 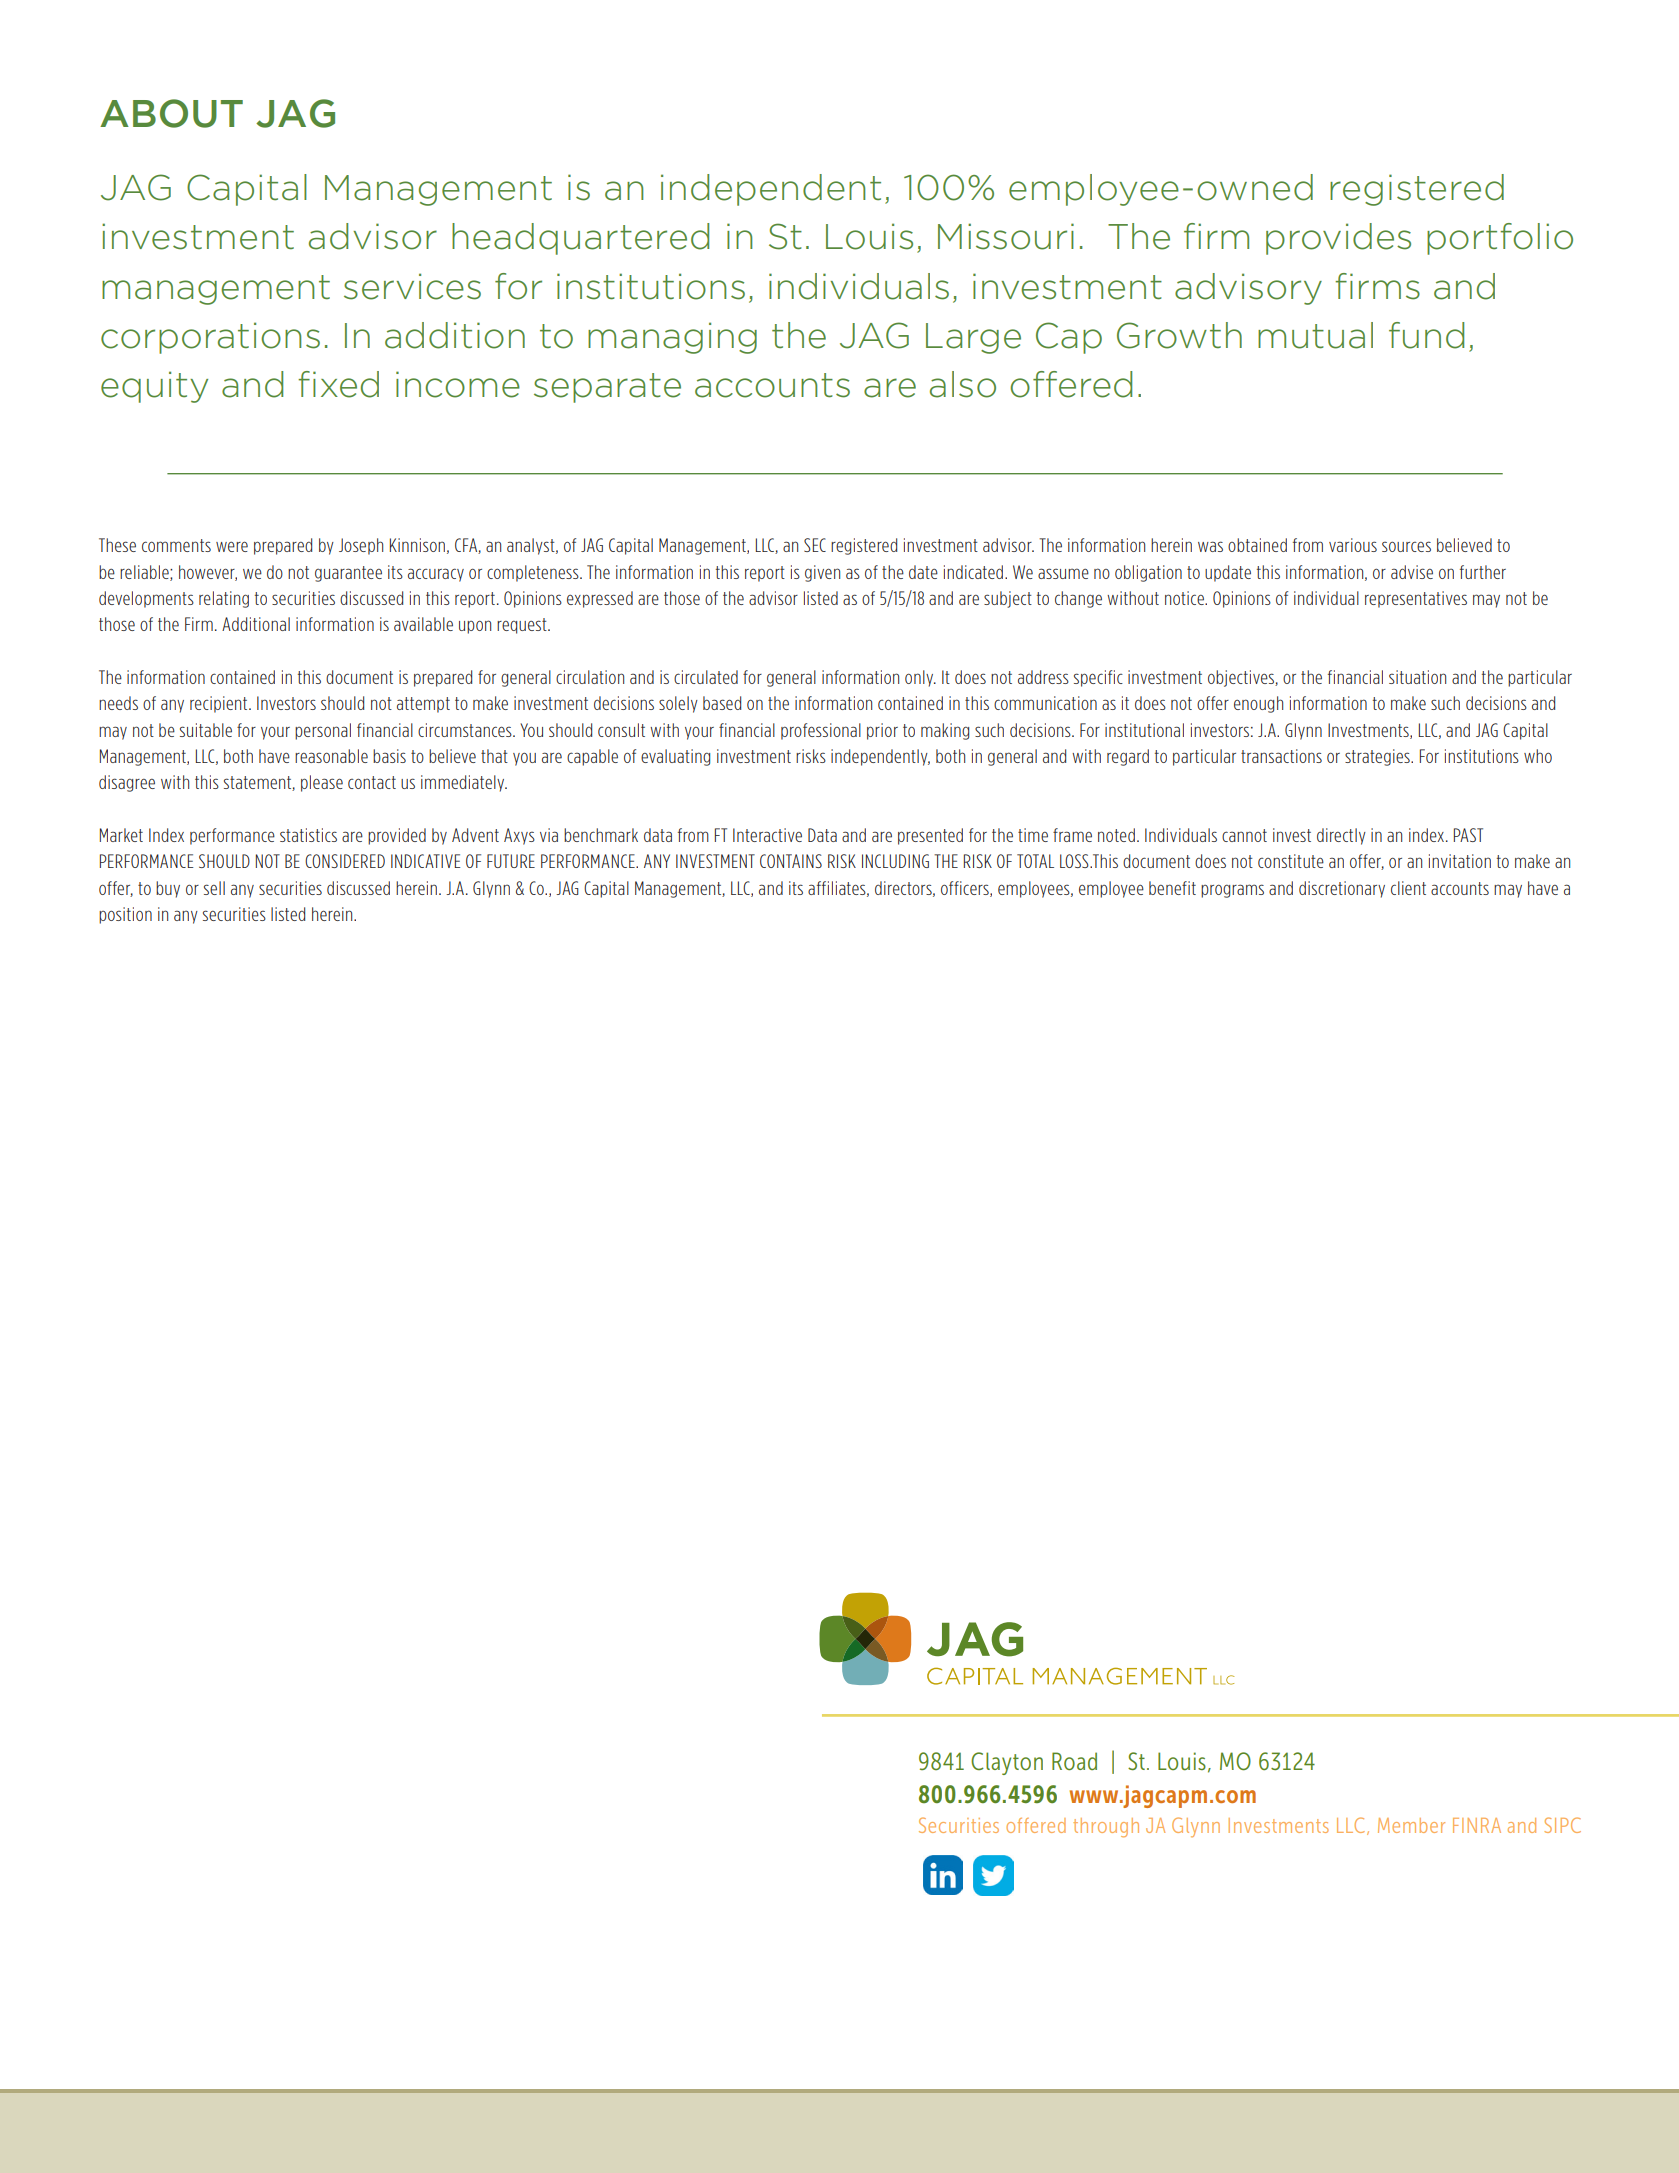 I want to click on Missouri, so click(x=1006, y=236).
